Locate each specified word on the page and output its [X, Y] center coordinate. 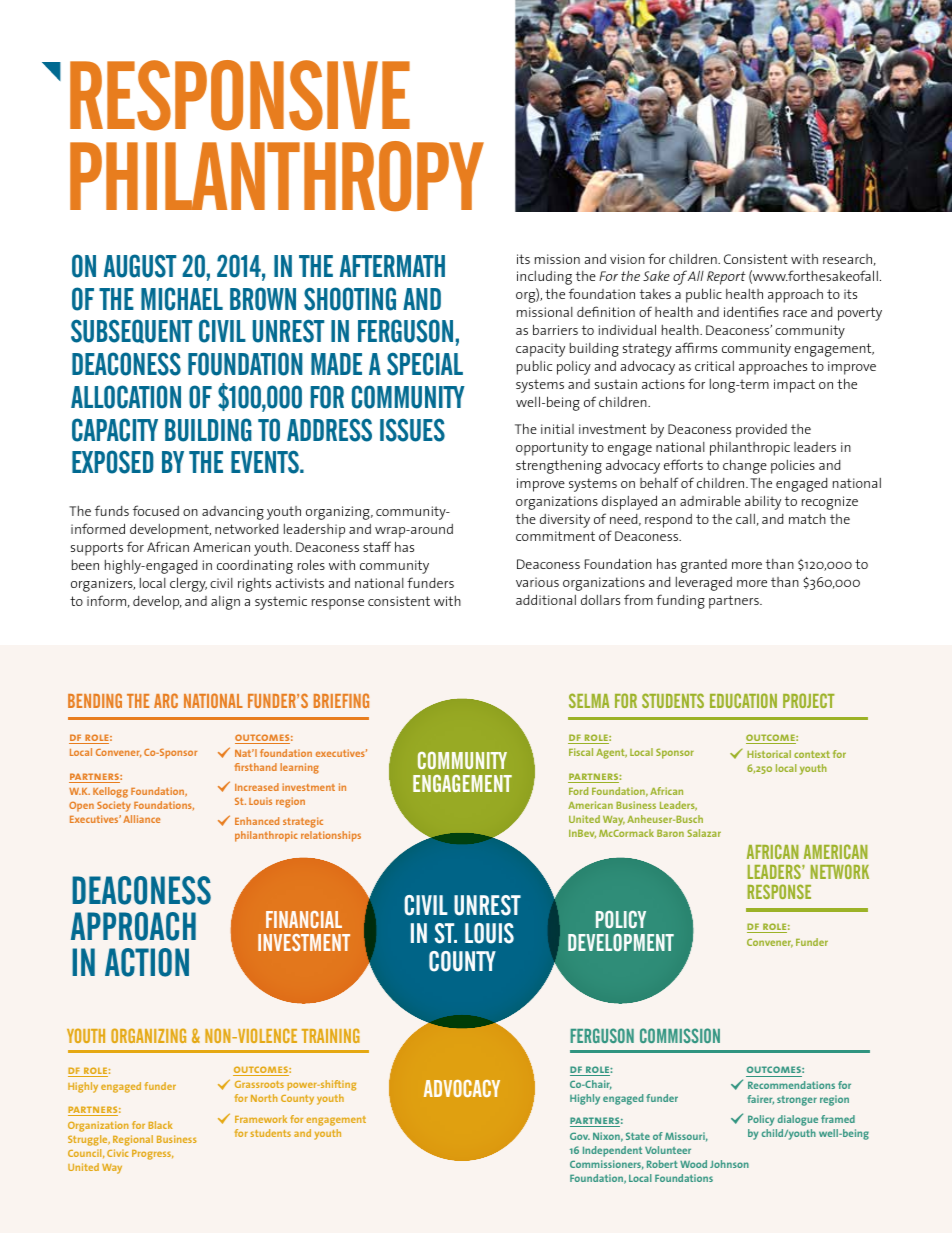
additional [546, 599]
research [847, 259]
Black [160, 1125]
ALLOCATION [126, 397]
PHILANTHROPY [277, 176]
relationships [331, 836]
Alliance [141, 819]
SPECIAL [425, 364]
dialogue [798, 1120]
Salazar [704, 833]
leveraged [704, 584]
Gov [580, 1136]
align [225, 603]
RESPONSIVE [240, 95]
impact [794, 386]
